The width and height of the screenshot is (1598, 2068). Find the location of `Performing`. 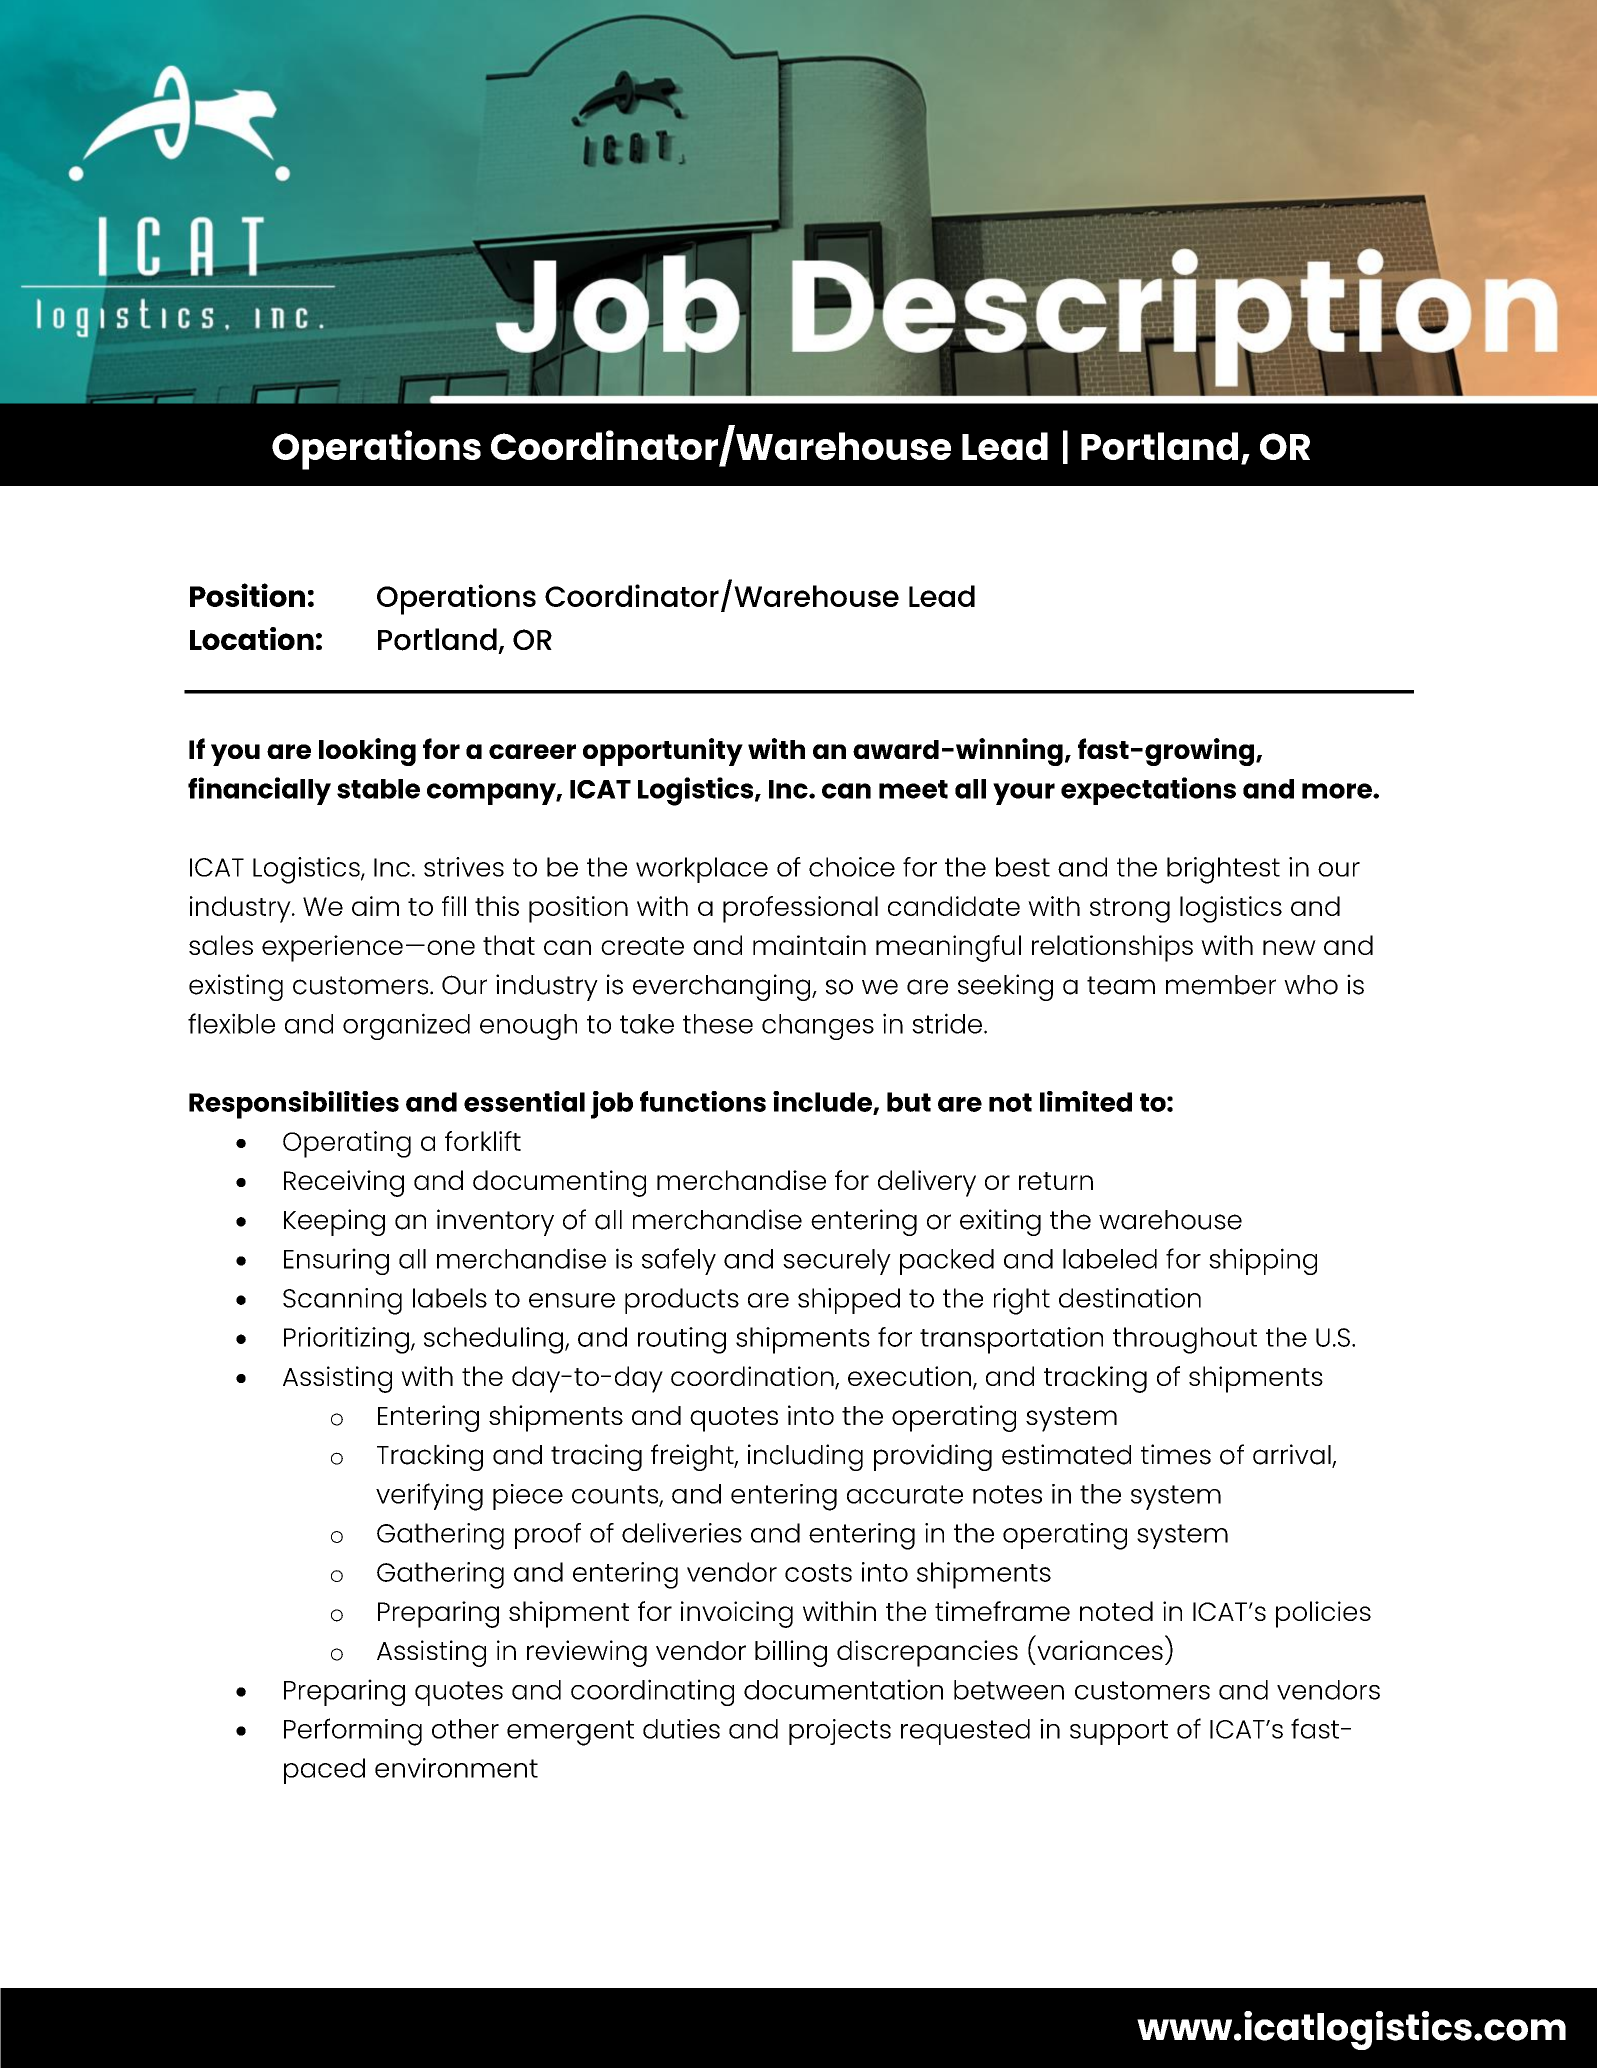

Performing is located at coordinates (353, 1732).
